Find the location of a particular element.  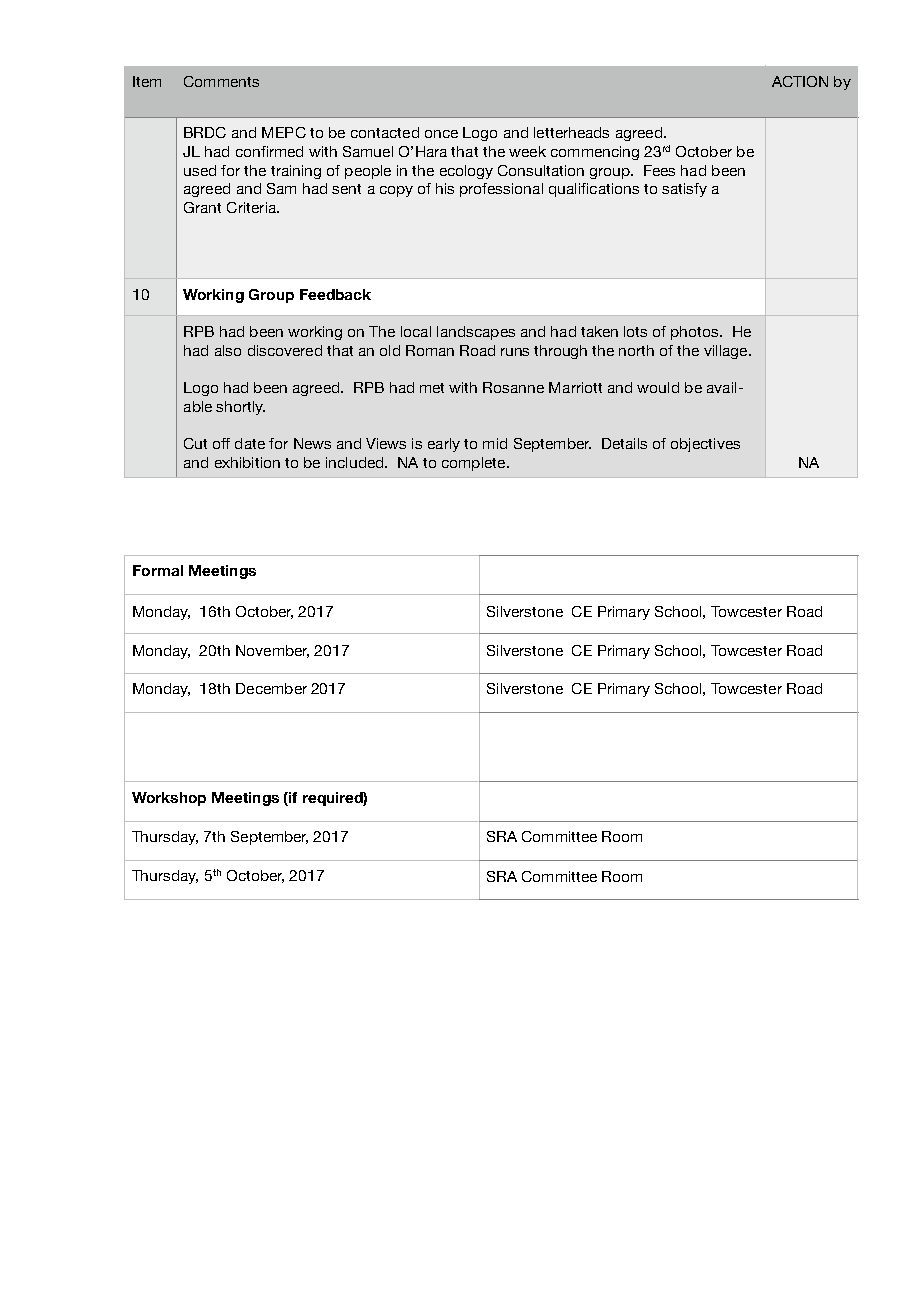

Workshop is located at coordinates (169, 799).
